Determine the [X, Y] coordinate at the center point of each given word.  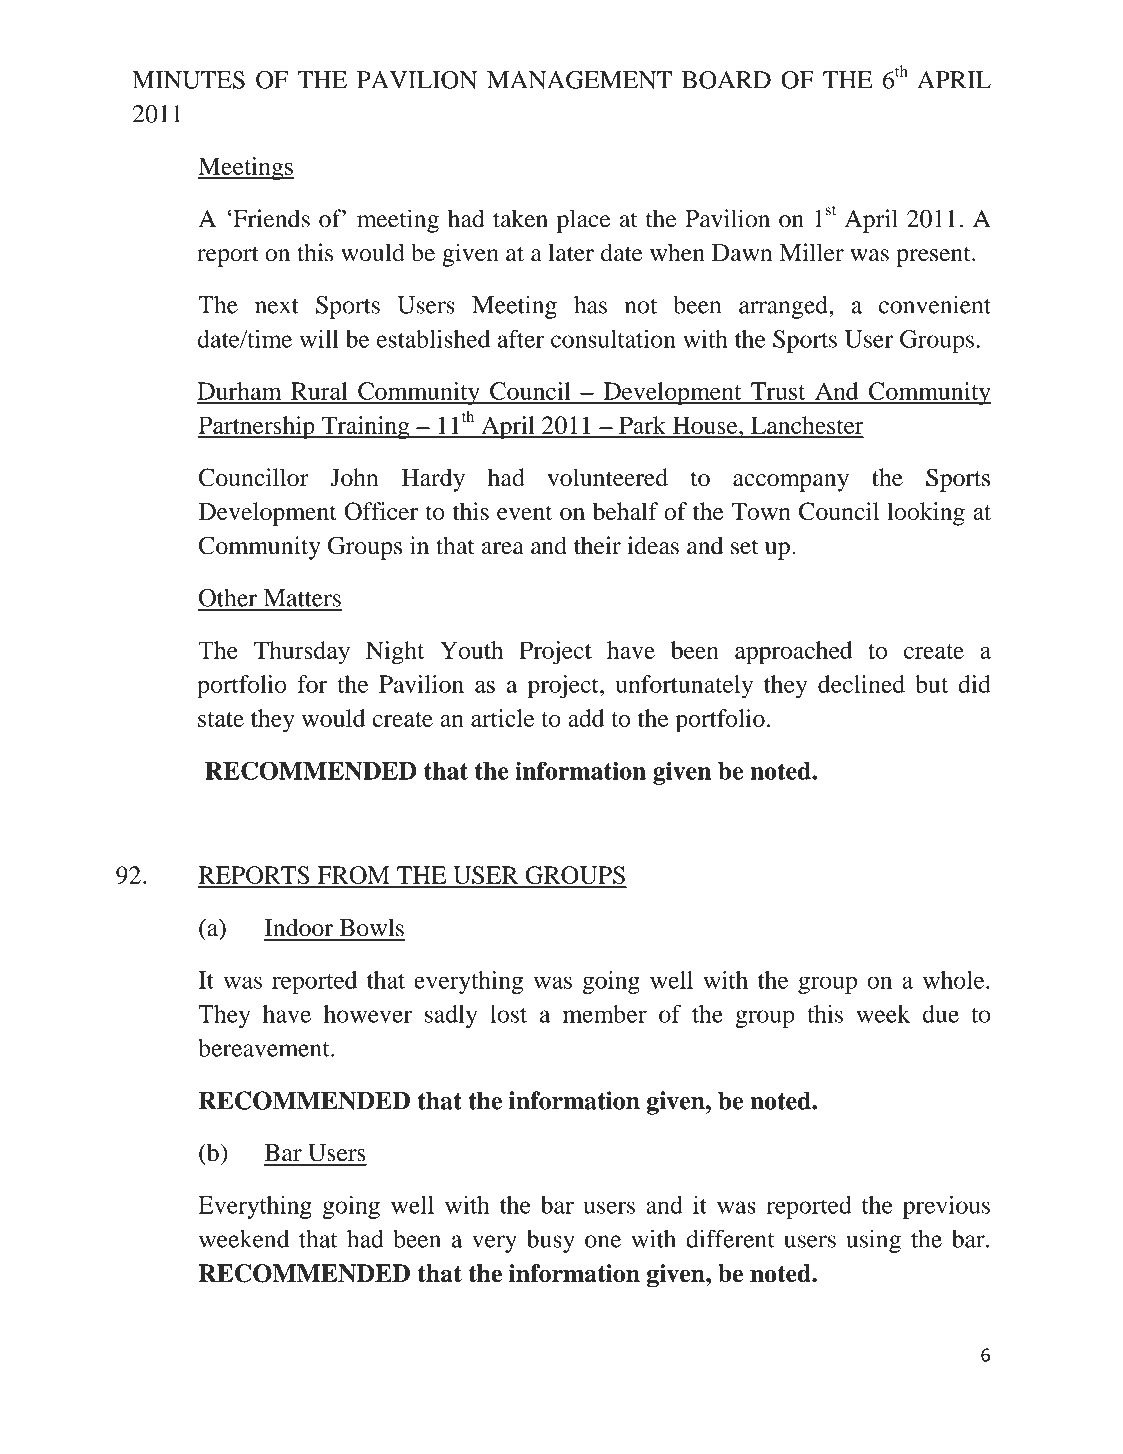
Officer [381, 511]
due [941, 1014]
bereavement [265, 1048]
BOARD [726, 80]
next [277, 306]
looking [926, 514]
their [597, 545]
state [221, 719]
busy [551, 1241]
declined [861, 684]
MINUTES [188, 80]
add [586, 718]
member [605, 1014]
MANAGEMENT [579, 80]
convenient [935, 304]
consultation [613, 339]
